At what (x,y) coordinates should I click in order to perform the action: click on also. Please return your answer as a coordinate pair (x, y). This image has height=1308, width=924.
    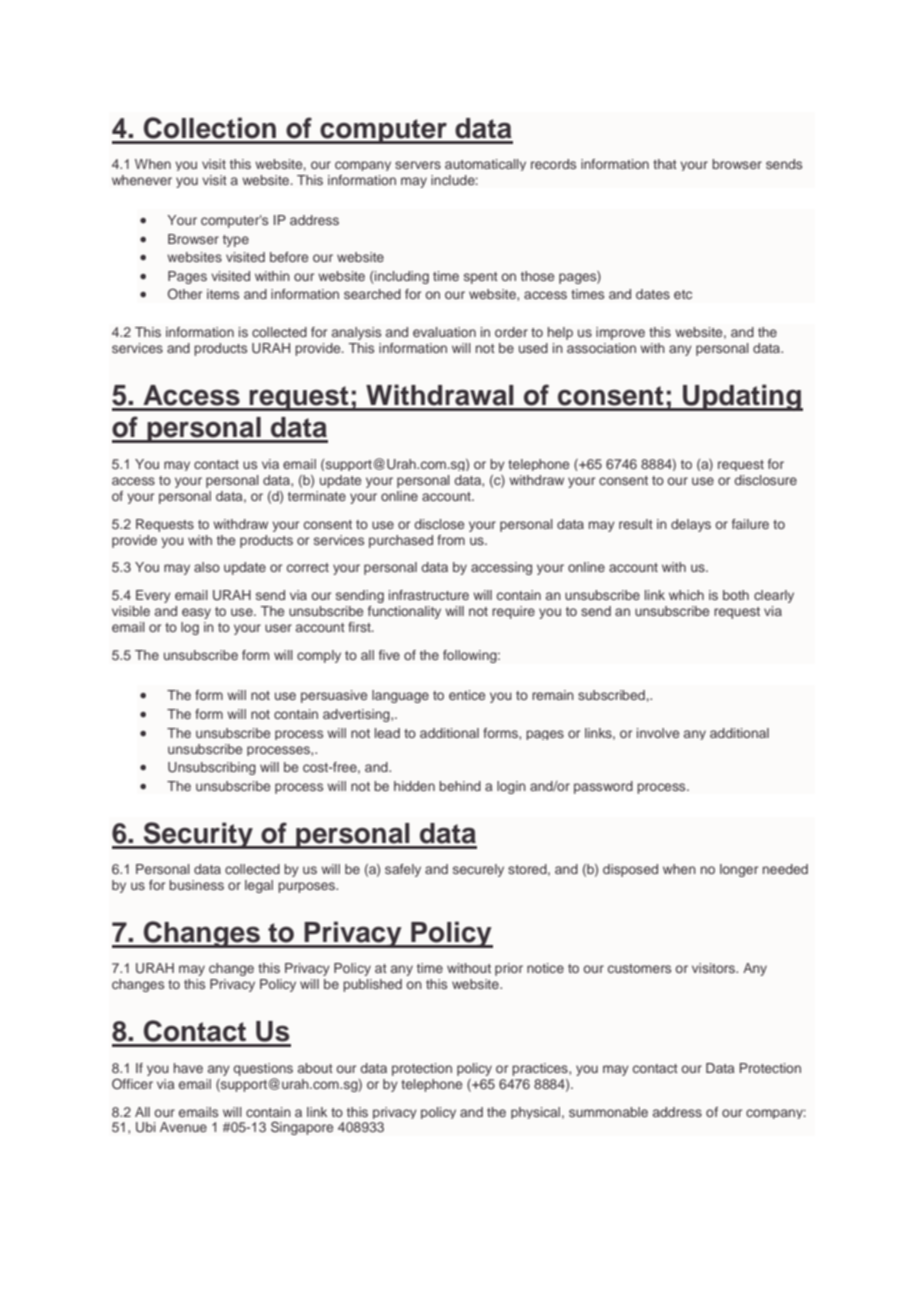
    Looking at the image, I should click on (207, 567).
